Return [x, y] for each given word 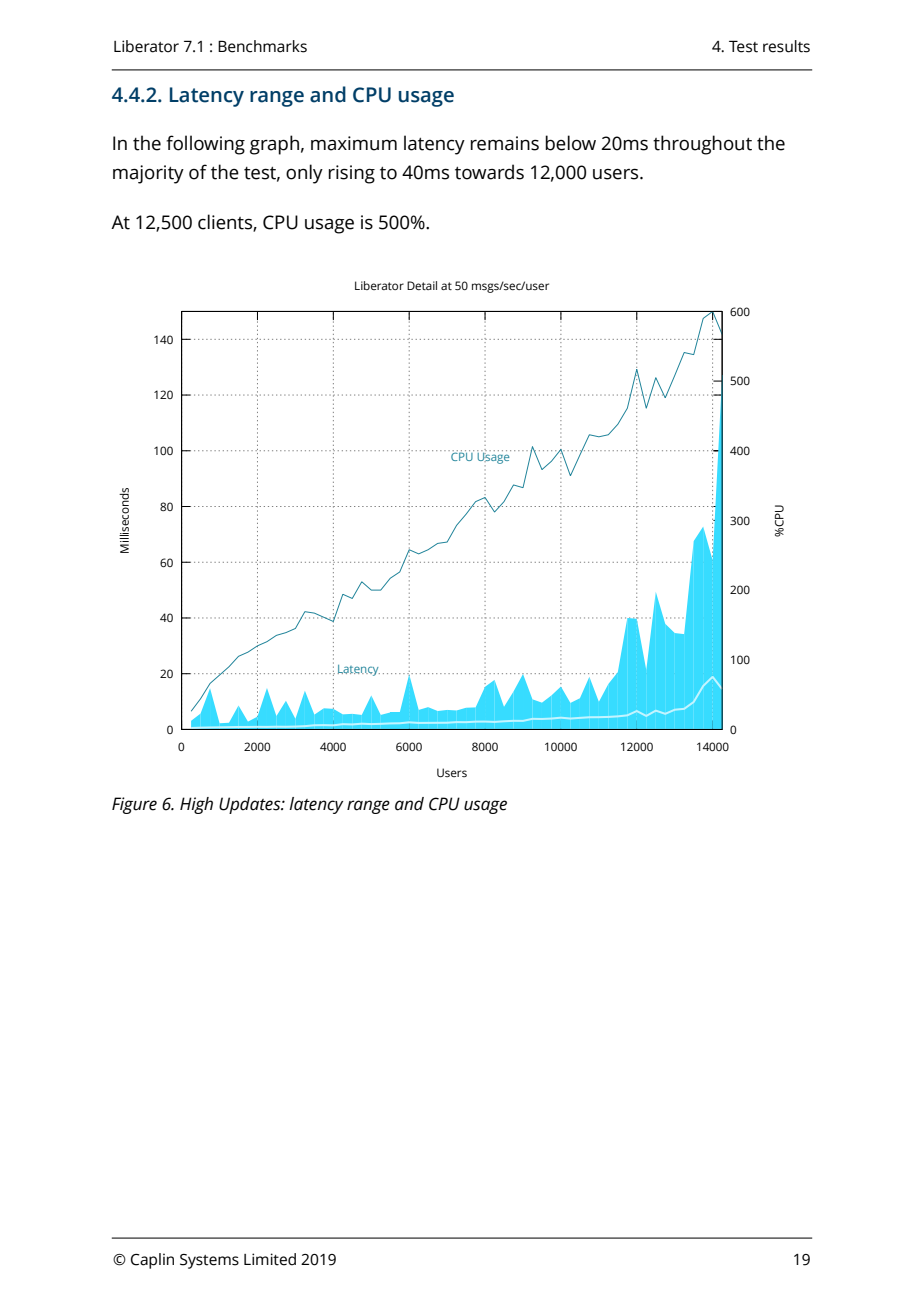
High [196, 805]
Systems [209, 1261]
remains [504, 143]
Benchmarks [262, 46]
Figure [134, 805]
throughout [702, 145]
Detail [422, 285]
